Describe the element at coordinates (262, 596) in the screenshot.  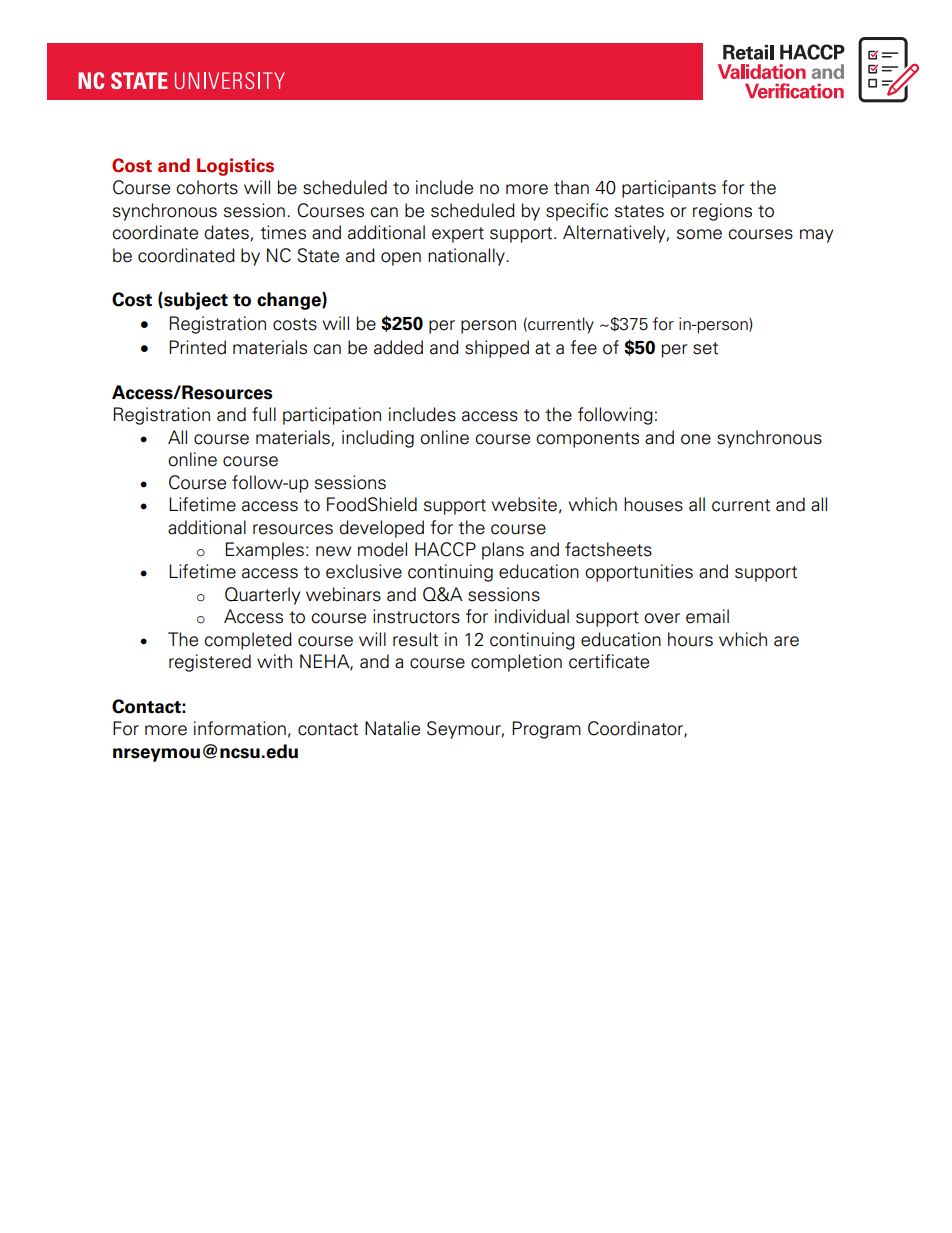
I see `Quarterly` at that location.
